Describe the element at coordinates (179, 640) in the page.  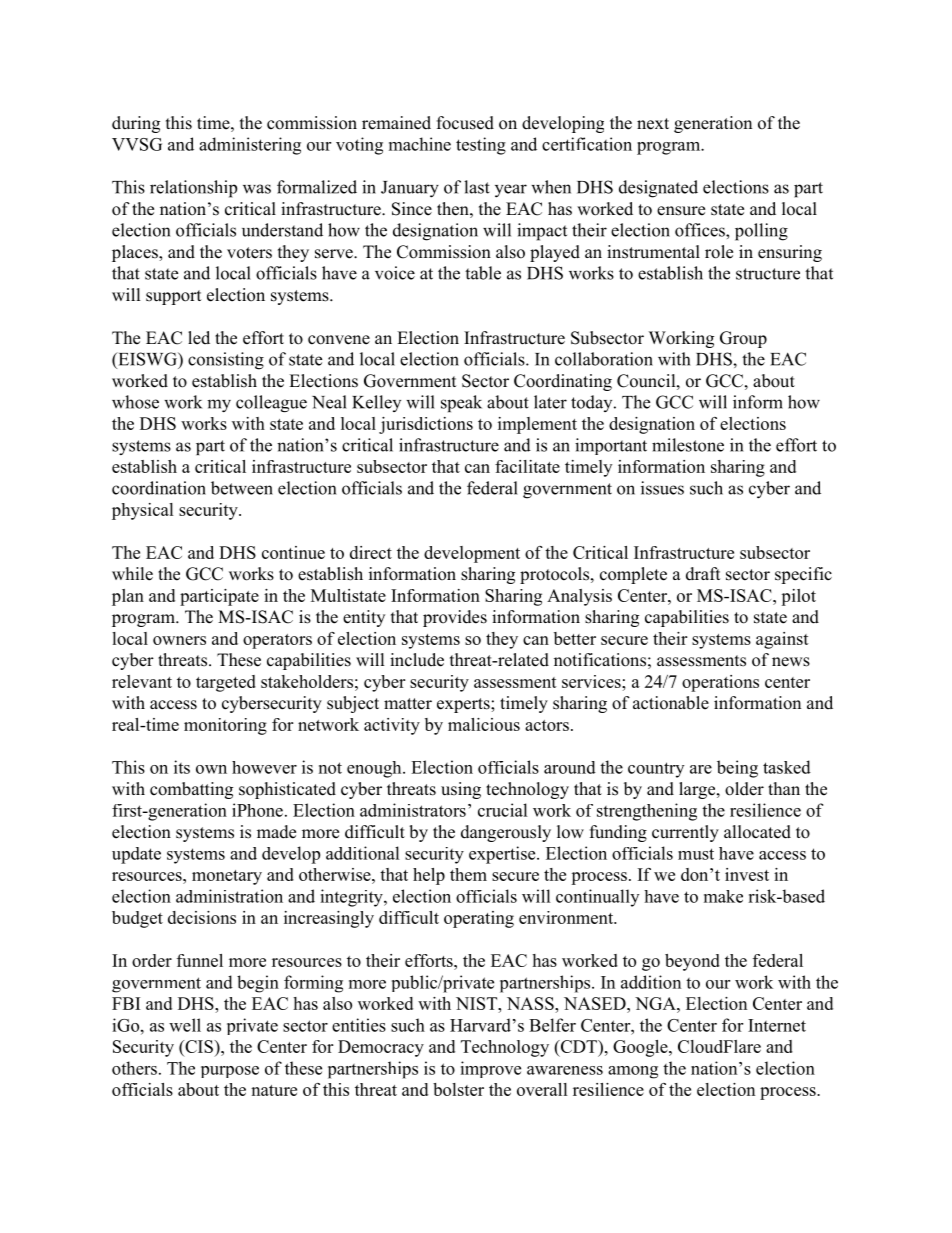
I see `owners` at that location.
